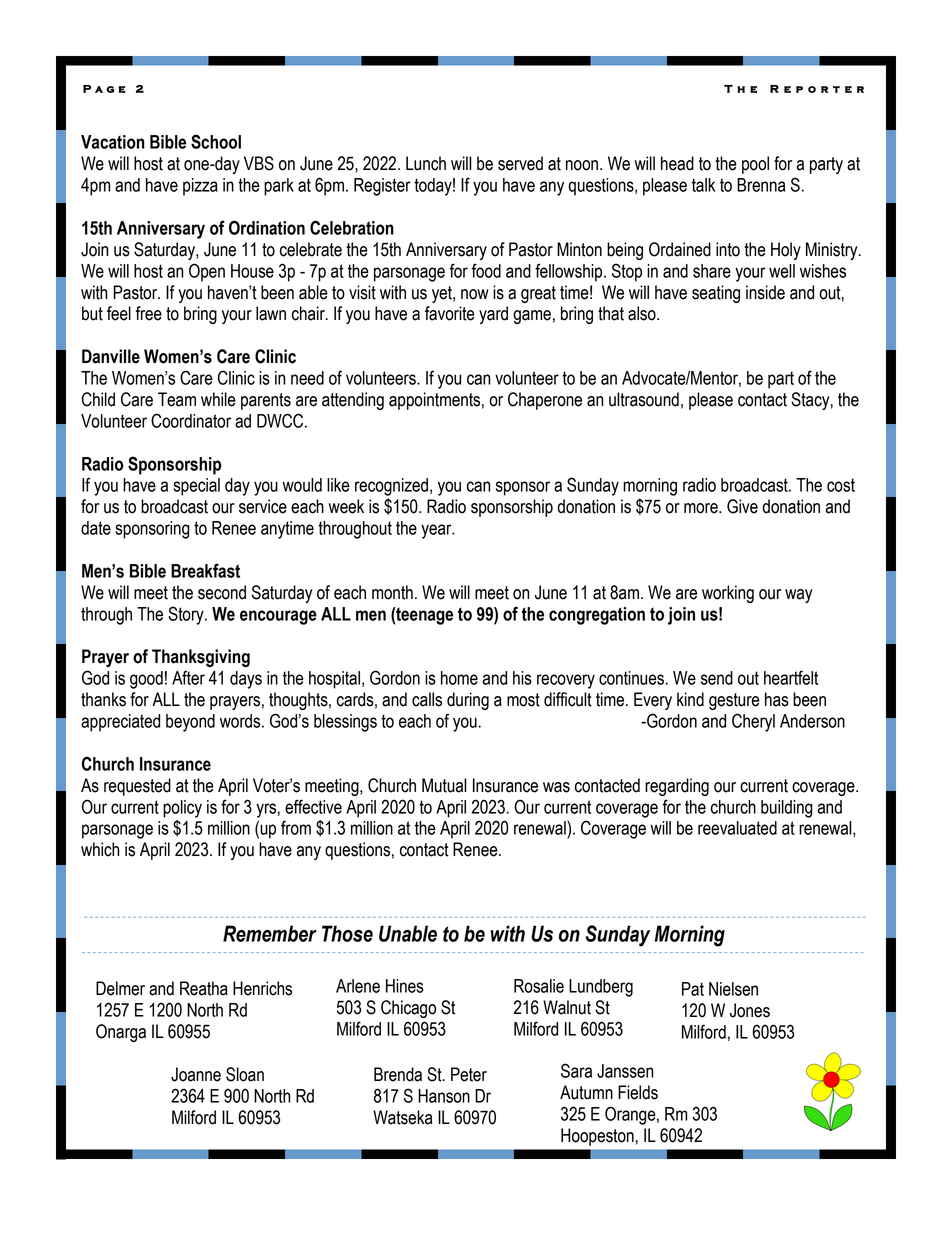  I want to click on Peter, so click(469, 1074).
